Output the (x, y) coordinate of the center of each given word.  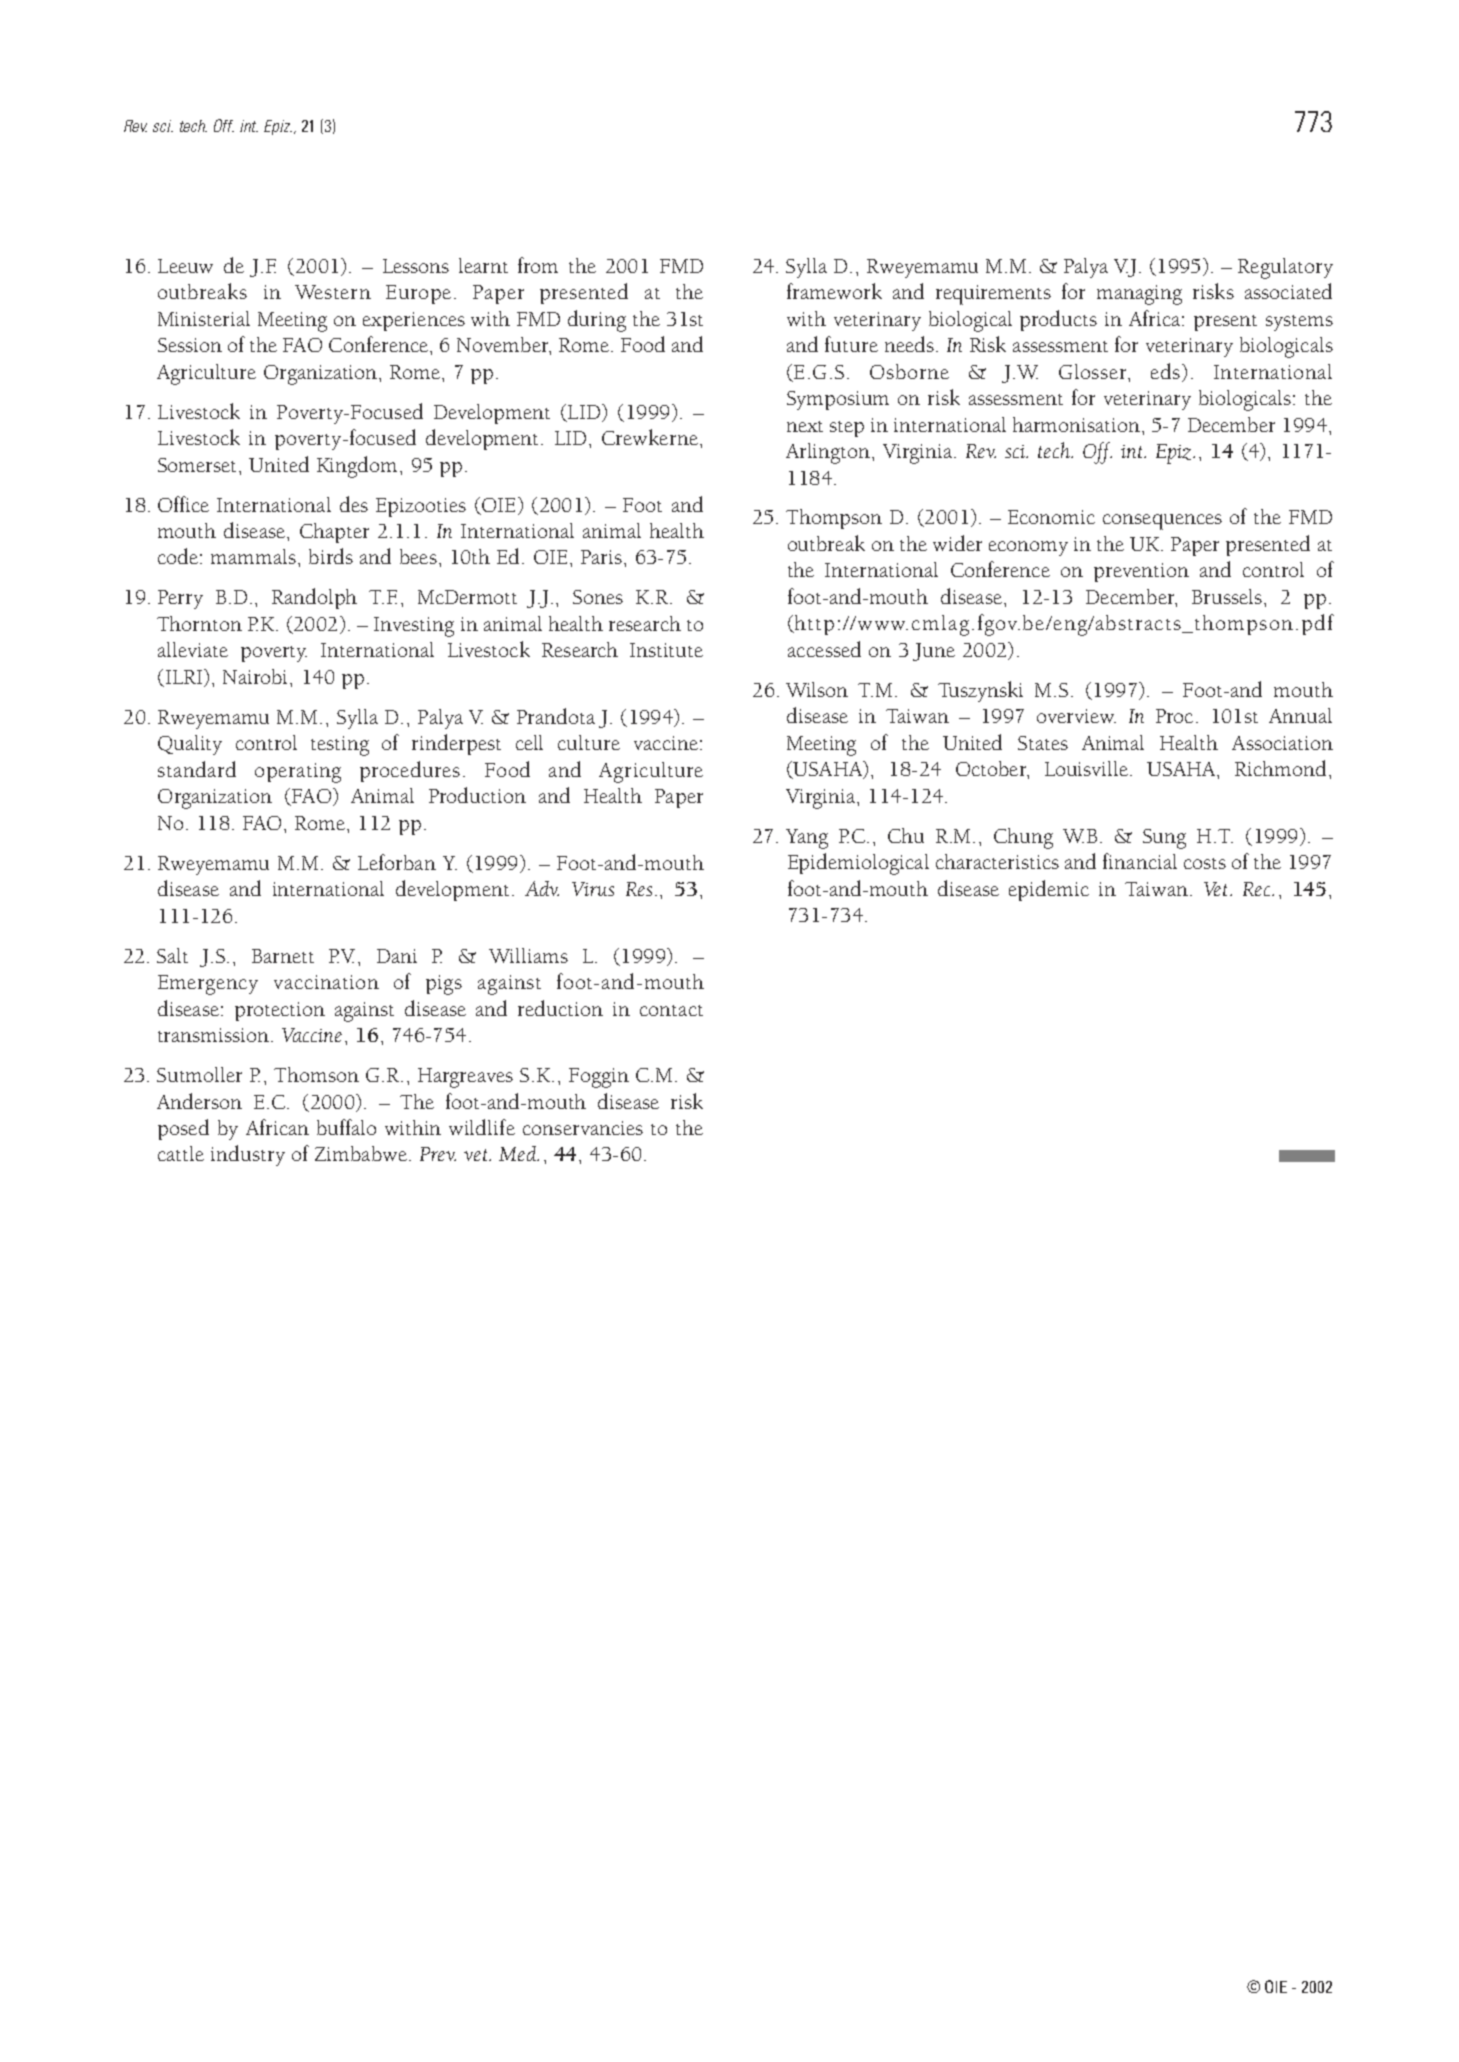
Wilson (817, 689)
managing (1139, 295)
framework (834, 291)
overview (1076, 716)
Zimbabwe (361, 1153)
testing (340, 746)
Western (333, 292)
